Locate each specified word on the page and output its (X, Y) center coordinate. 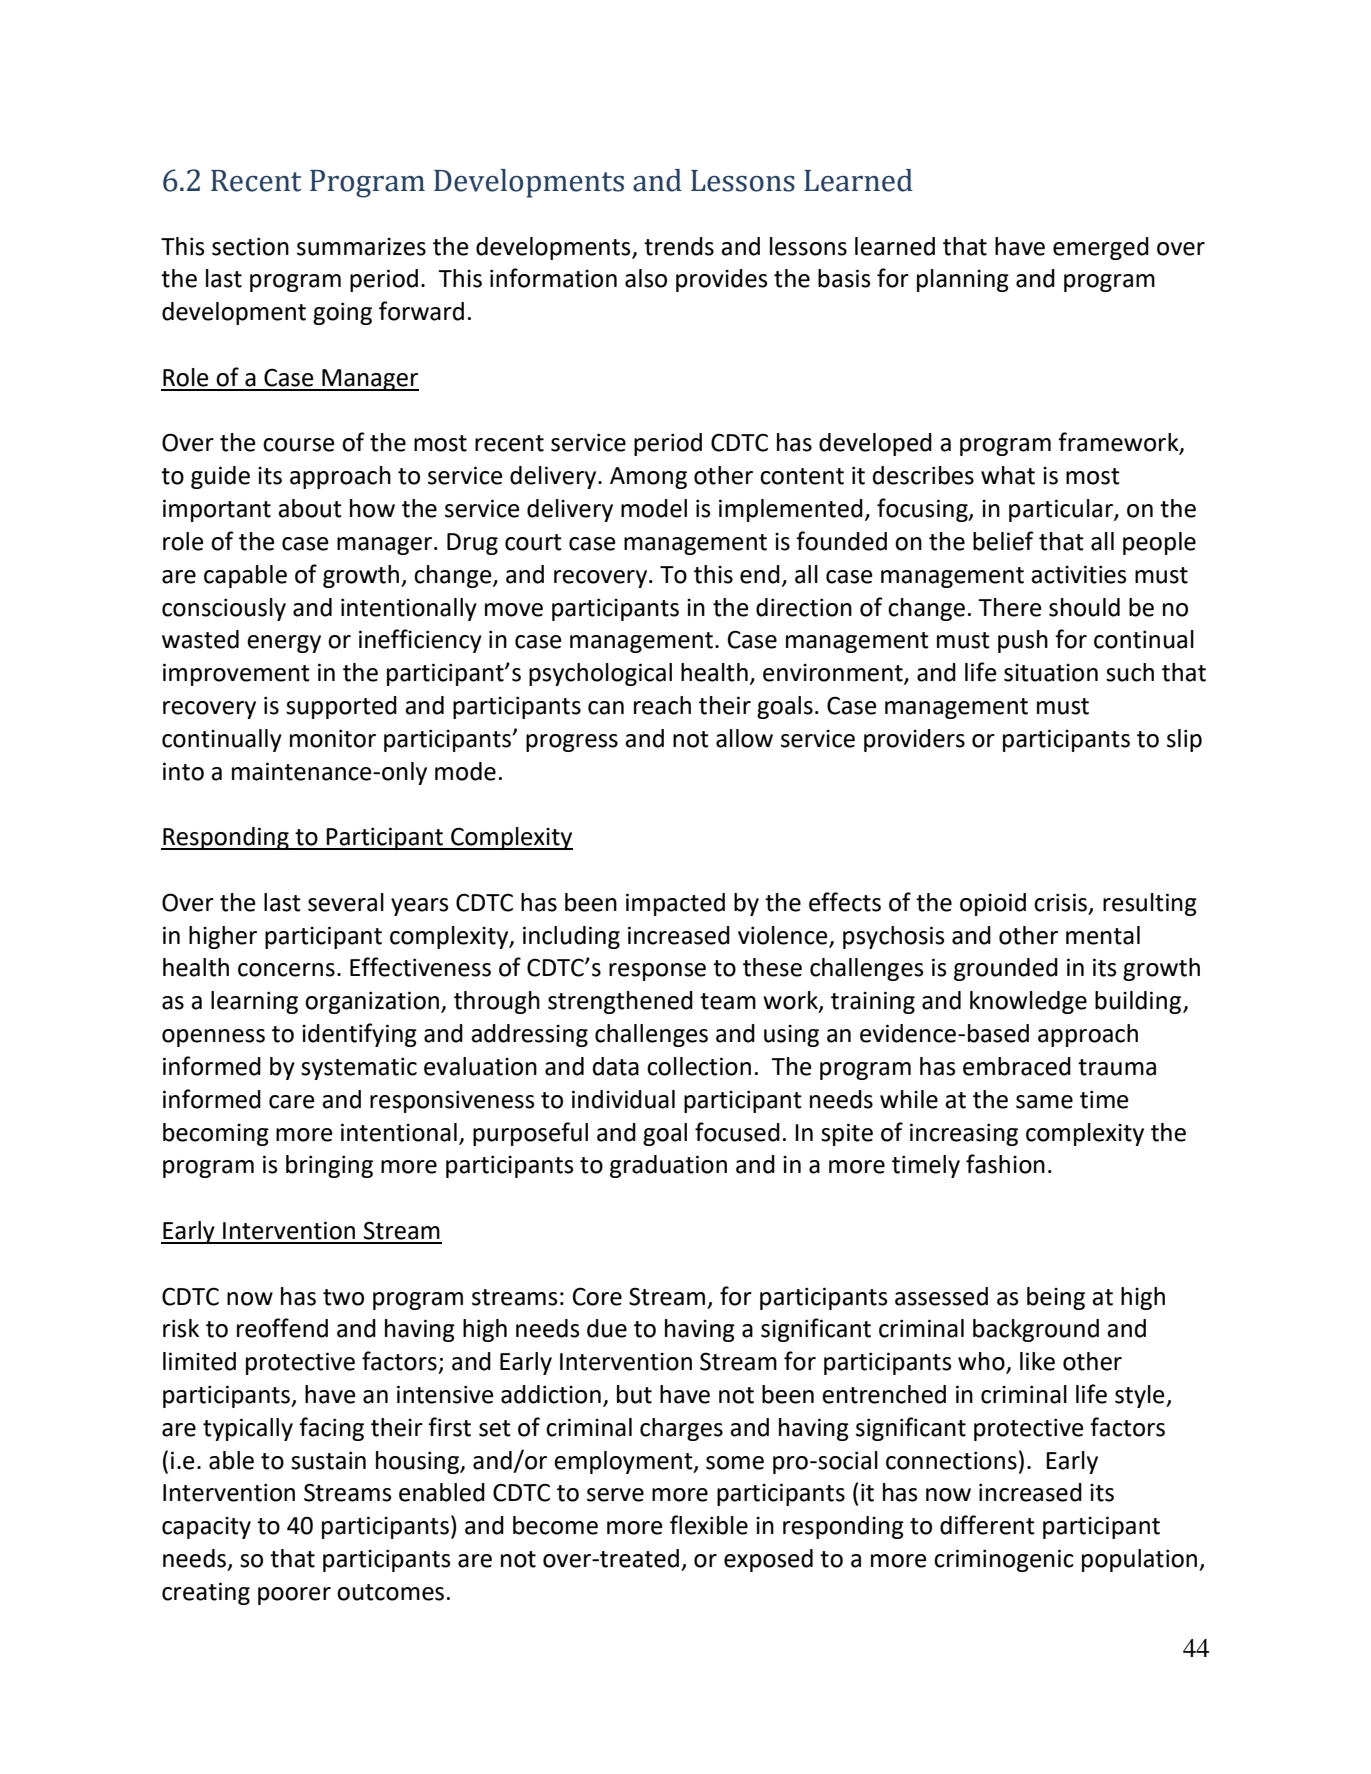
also (646, 278)
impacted (675, 904)
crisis (1062, 903)
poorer (294, 1596)
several (346, 902)
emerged (1101, 248)
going (342, 313)
